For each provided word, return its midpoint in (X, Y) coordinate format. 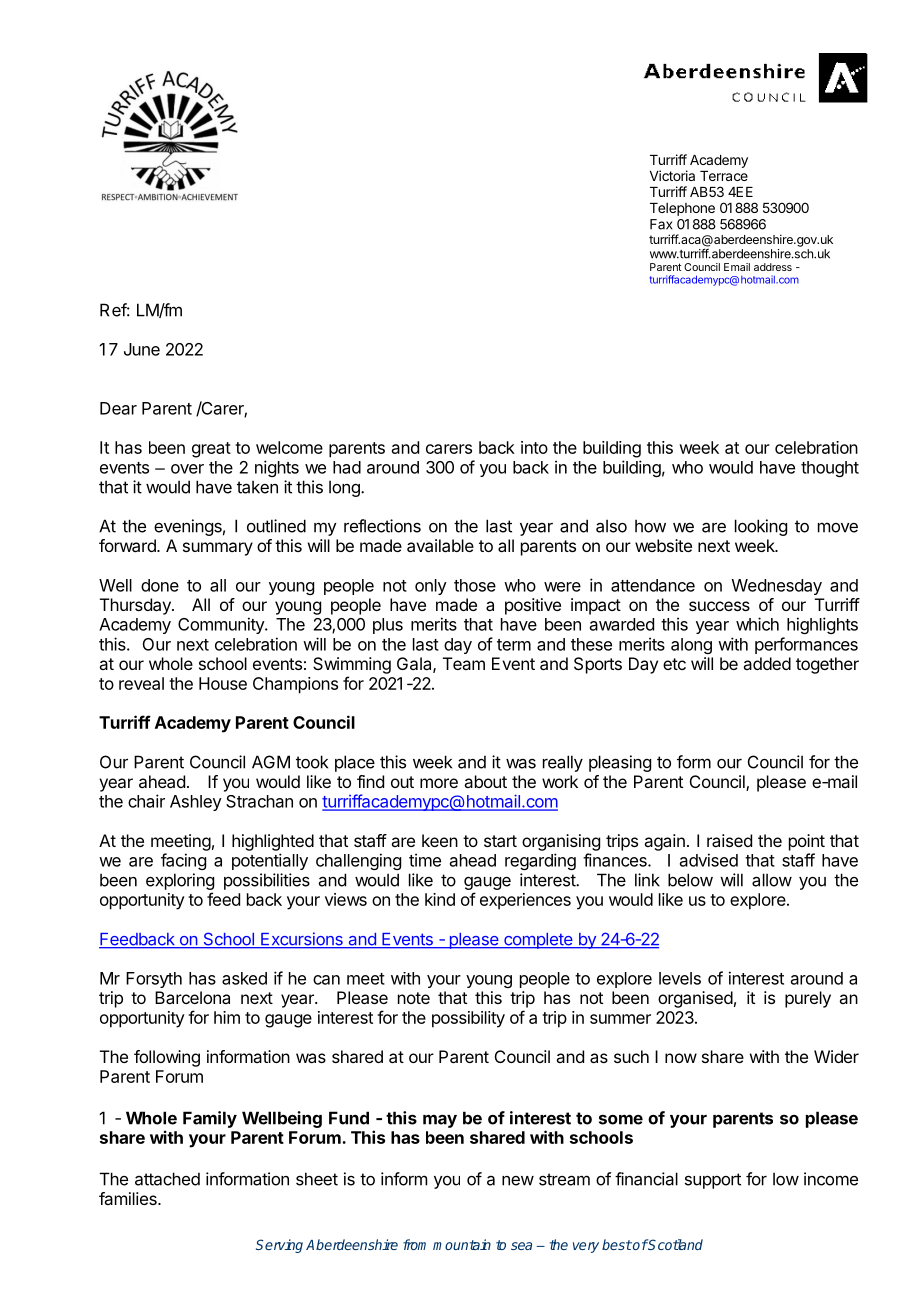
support (713, 1181)
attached (167, 1179)
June (142, 349)
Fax (661, 224)
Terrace (724, 176)
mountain (462, 1244)
